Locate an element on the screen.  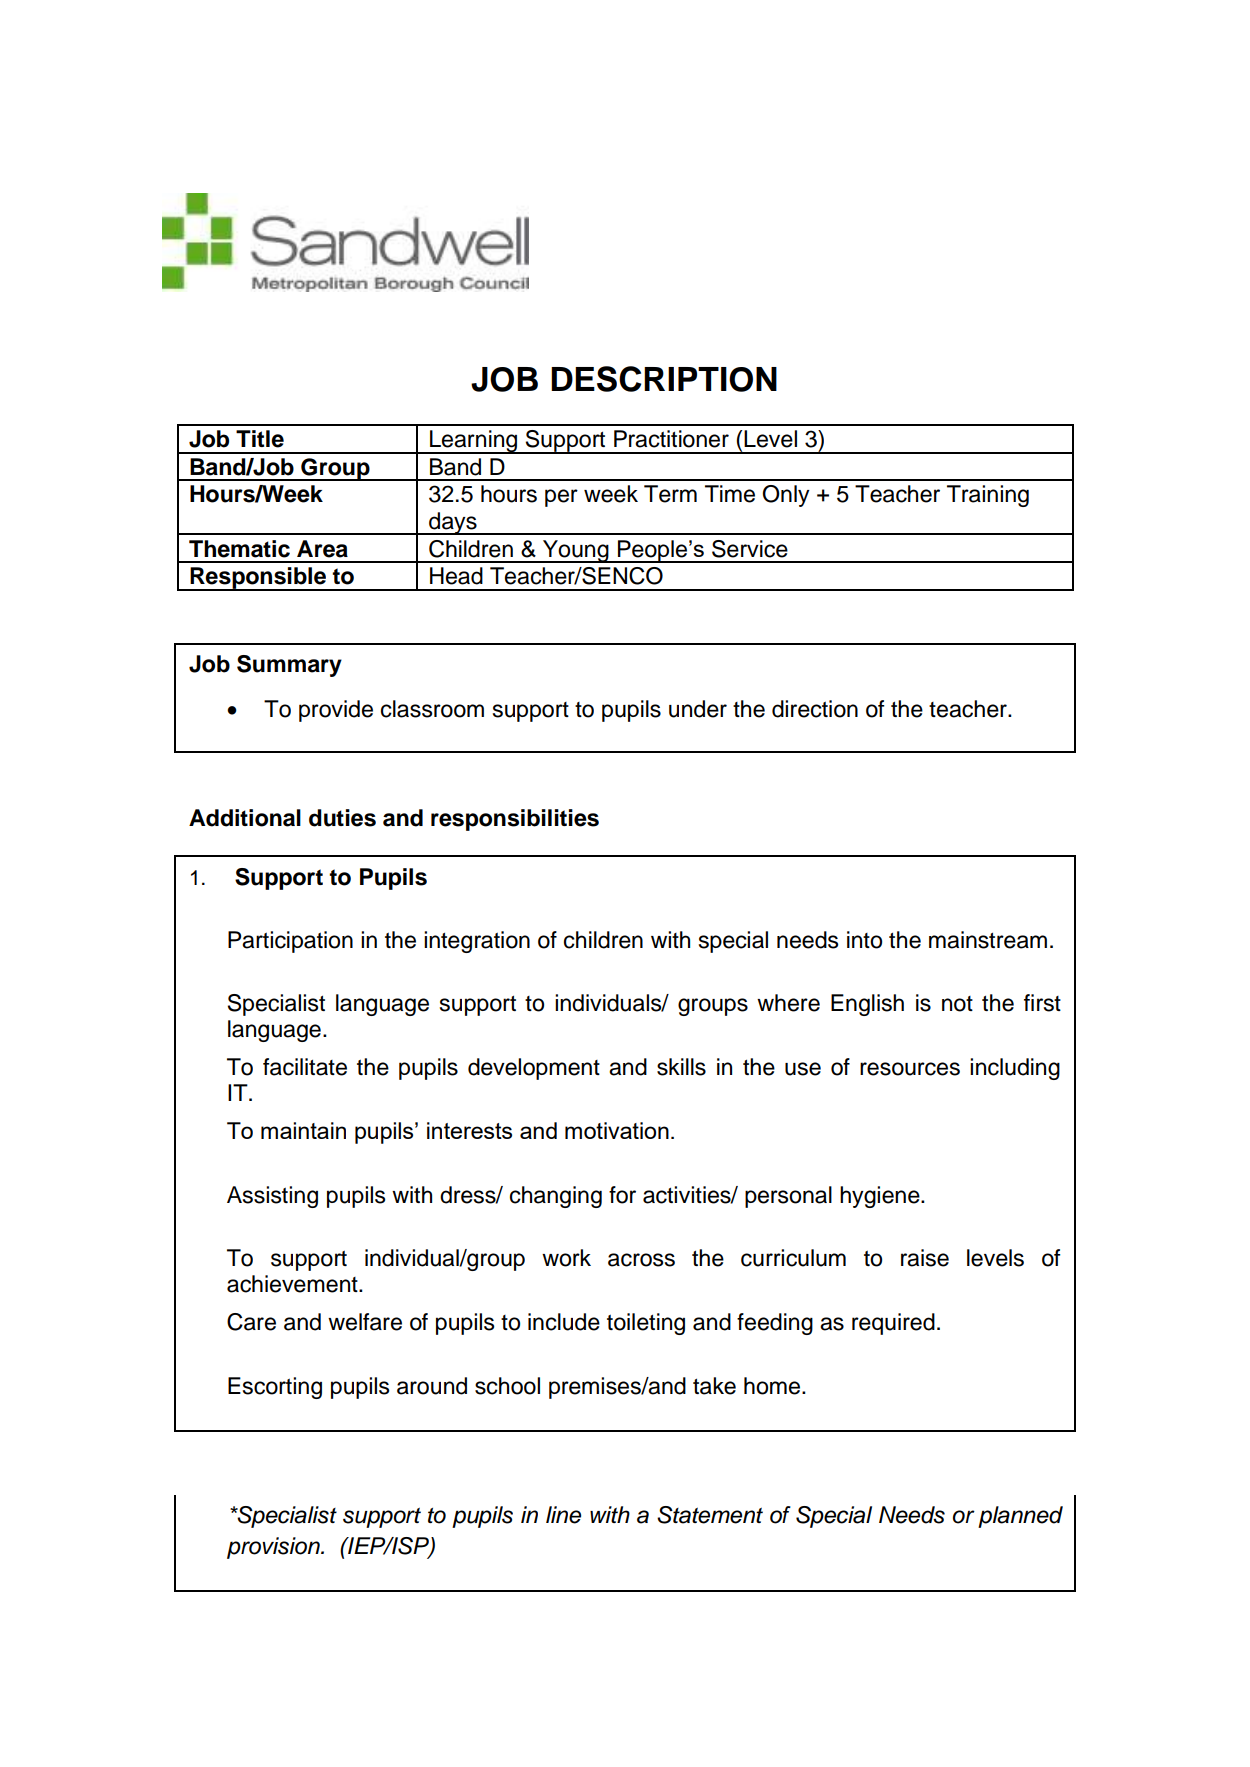
under is located at coordinates (698, 709).
